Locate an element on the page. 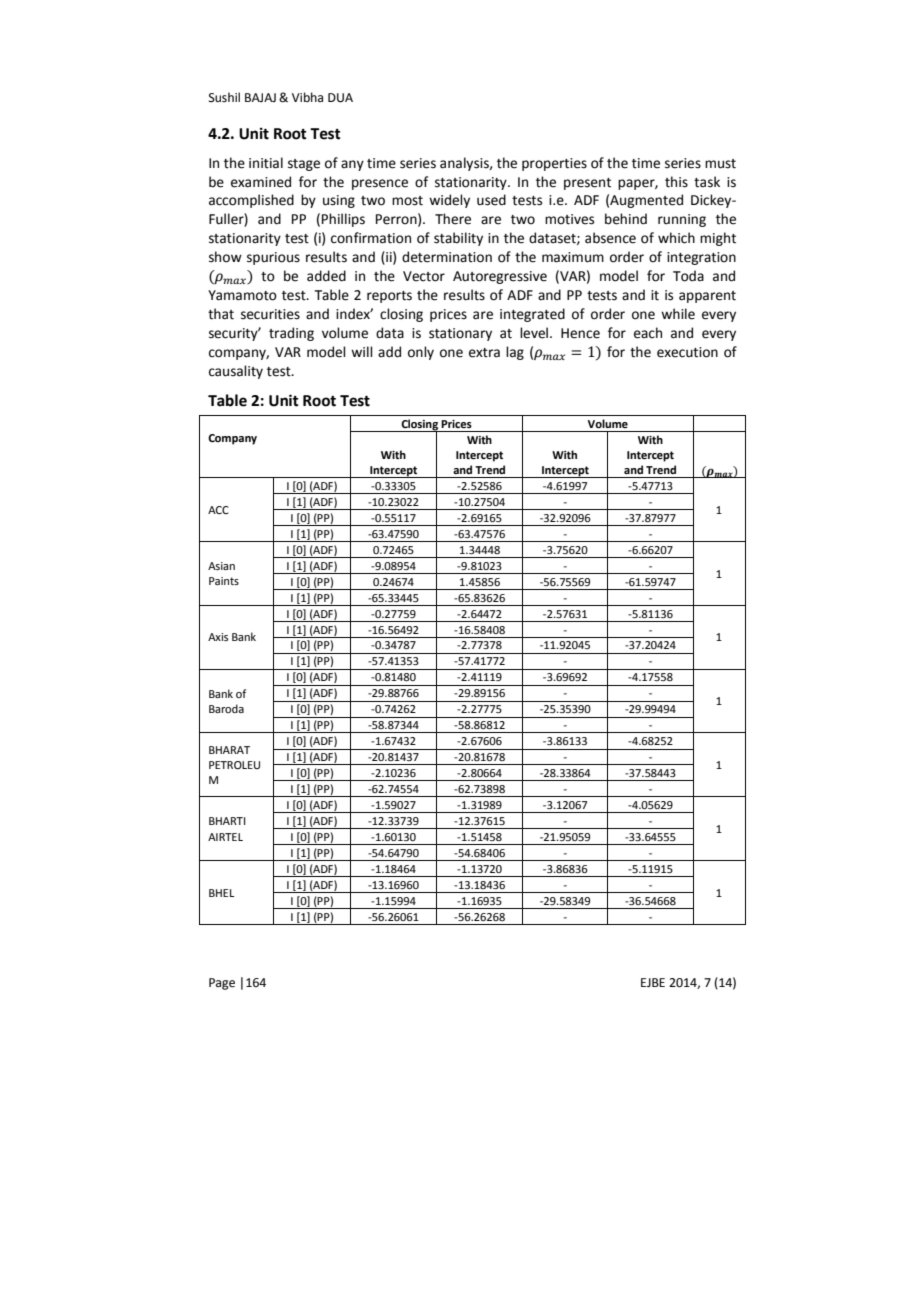  extra is located at coordinates (484, 353).
